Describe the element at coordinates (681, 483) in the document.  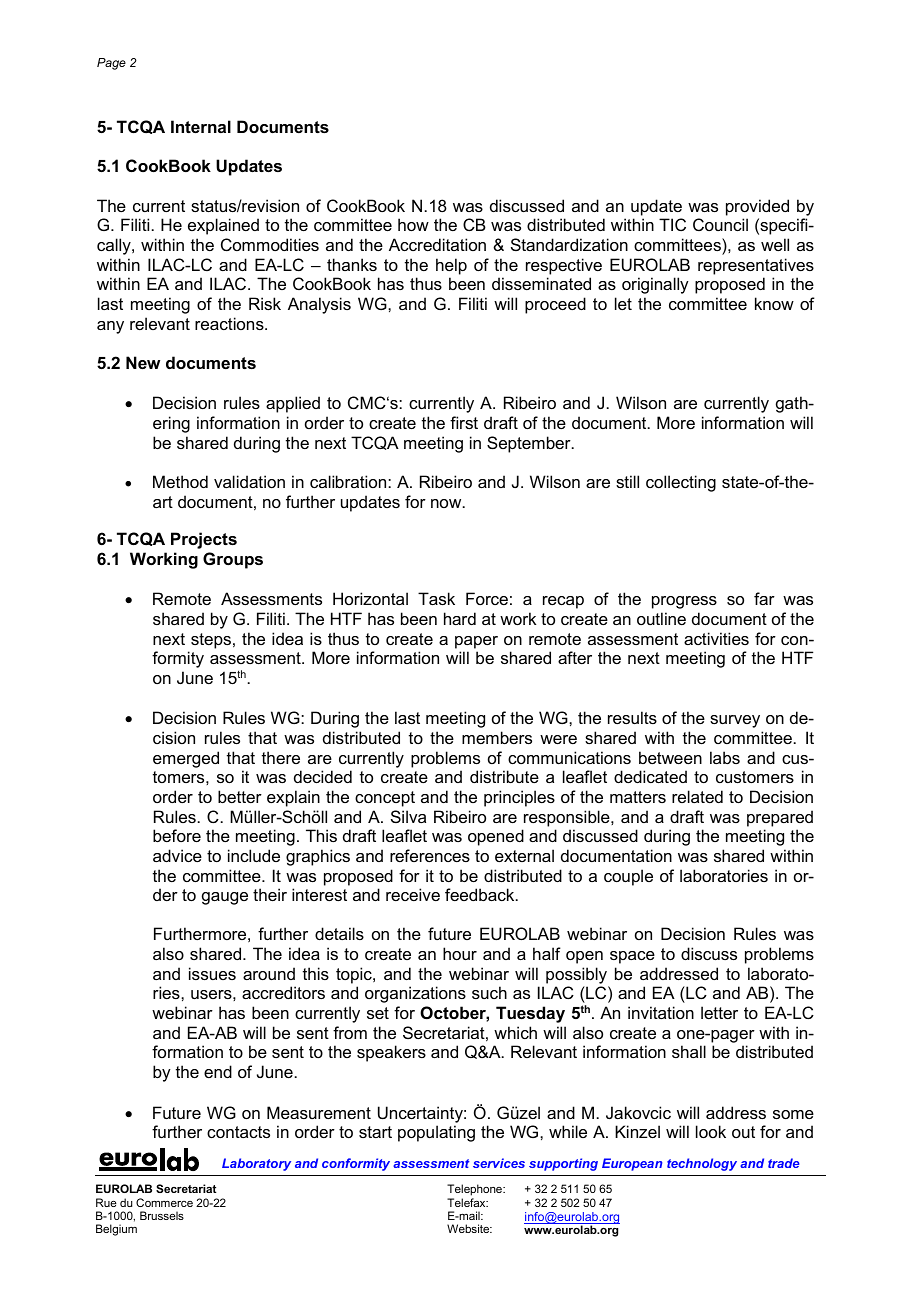
I see `collecting` at that location.
